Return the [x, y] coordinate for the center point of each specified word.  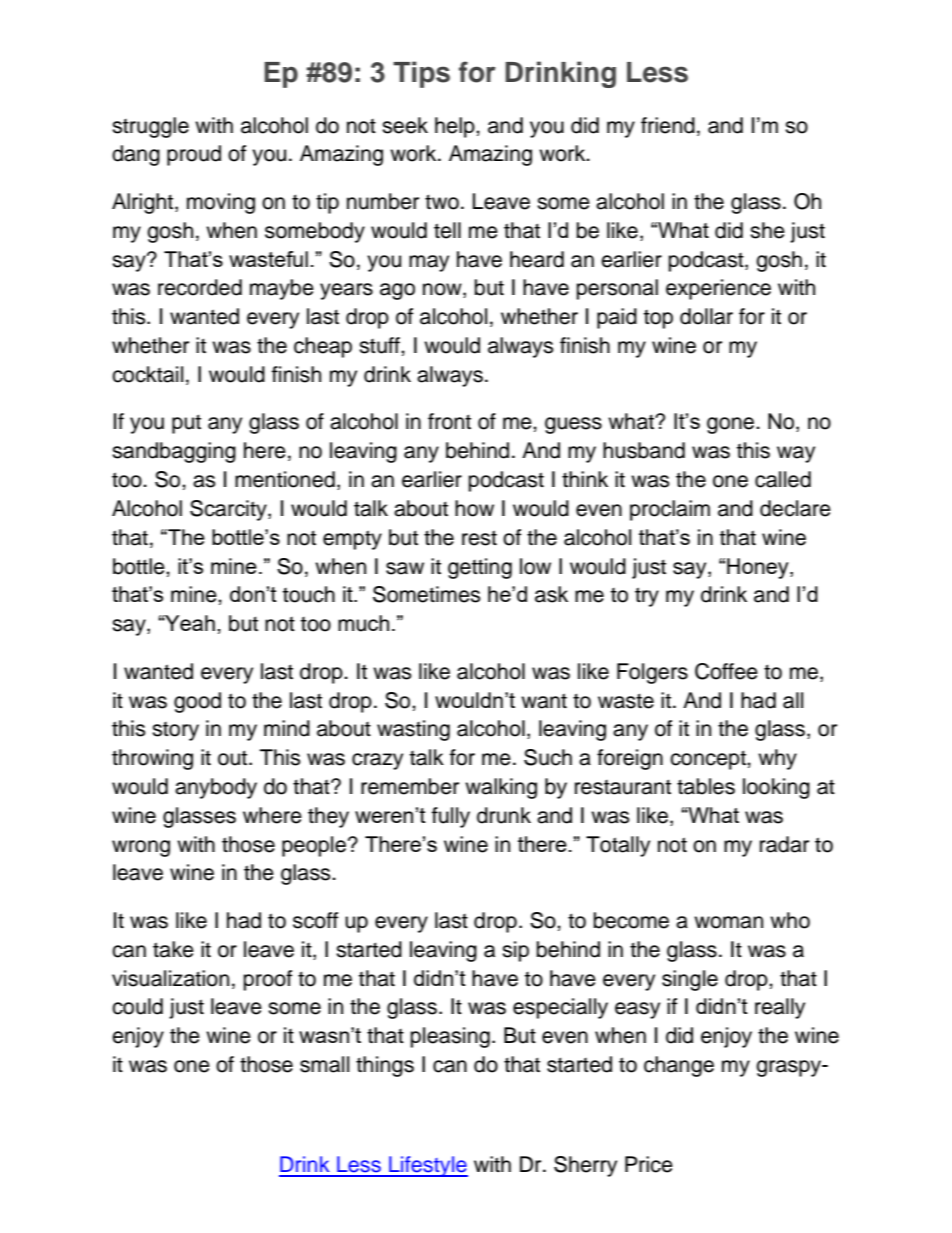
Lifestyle [427, 1166]
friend [668, 125]
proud [194, 155]
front [449, 421]
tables [706, 786]
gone [732, 425]
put [186, 424]
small [324, 1064]
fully [451, 817]
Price [649, 1164]
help [456, 127]
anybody [216, 788]
